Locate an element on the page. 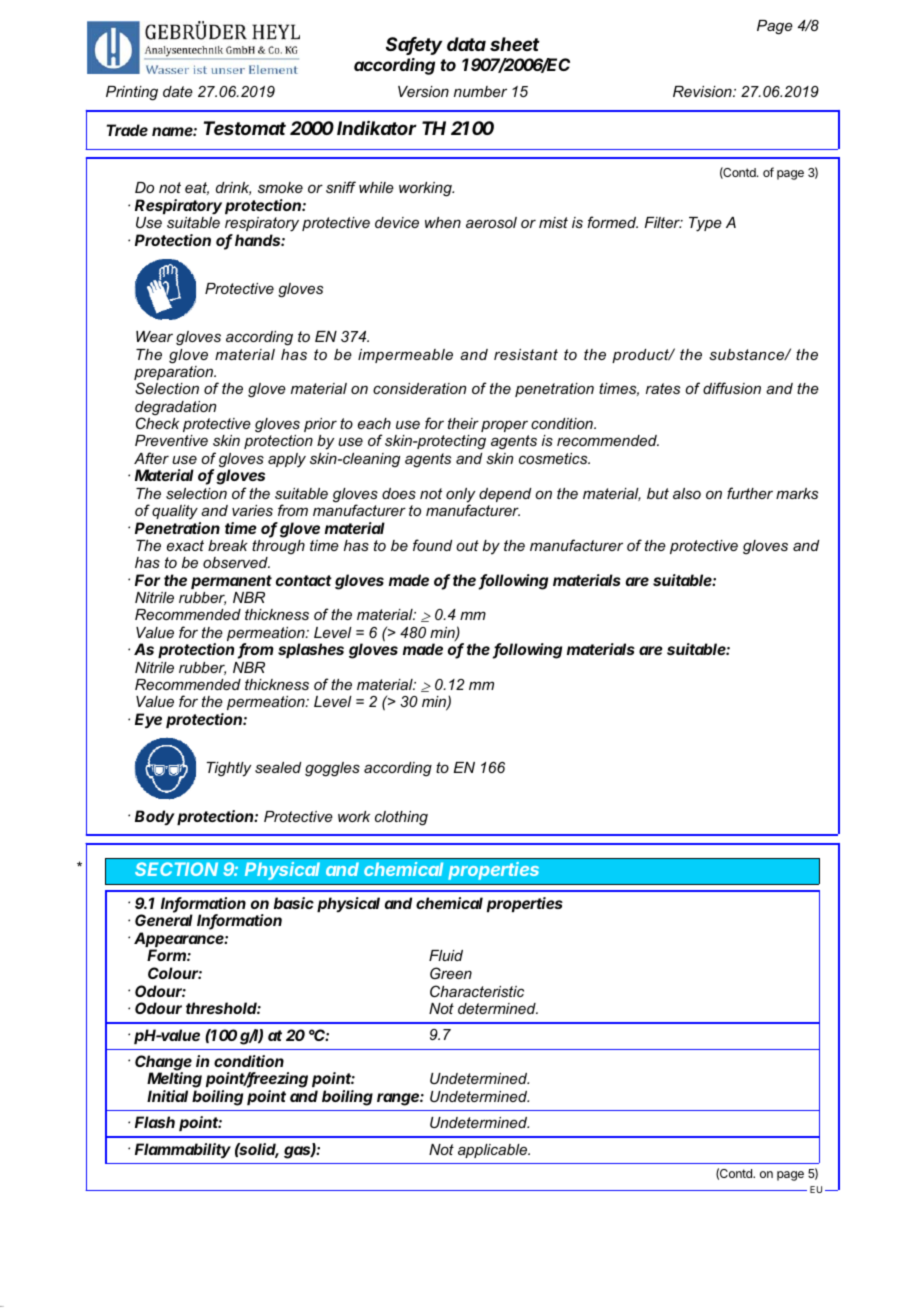  Flammability is located at coordinates (183, 1150).
